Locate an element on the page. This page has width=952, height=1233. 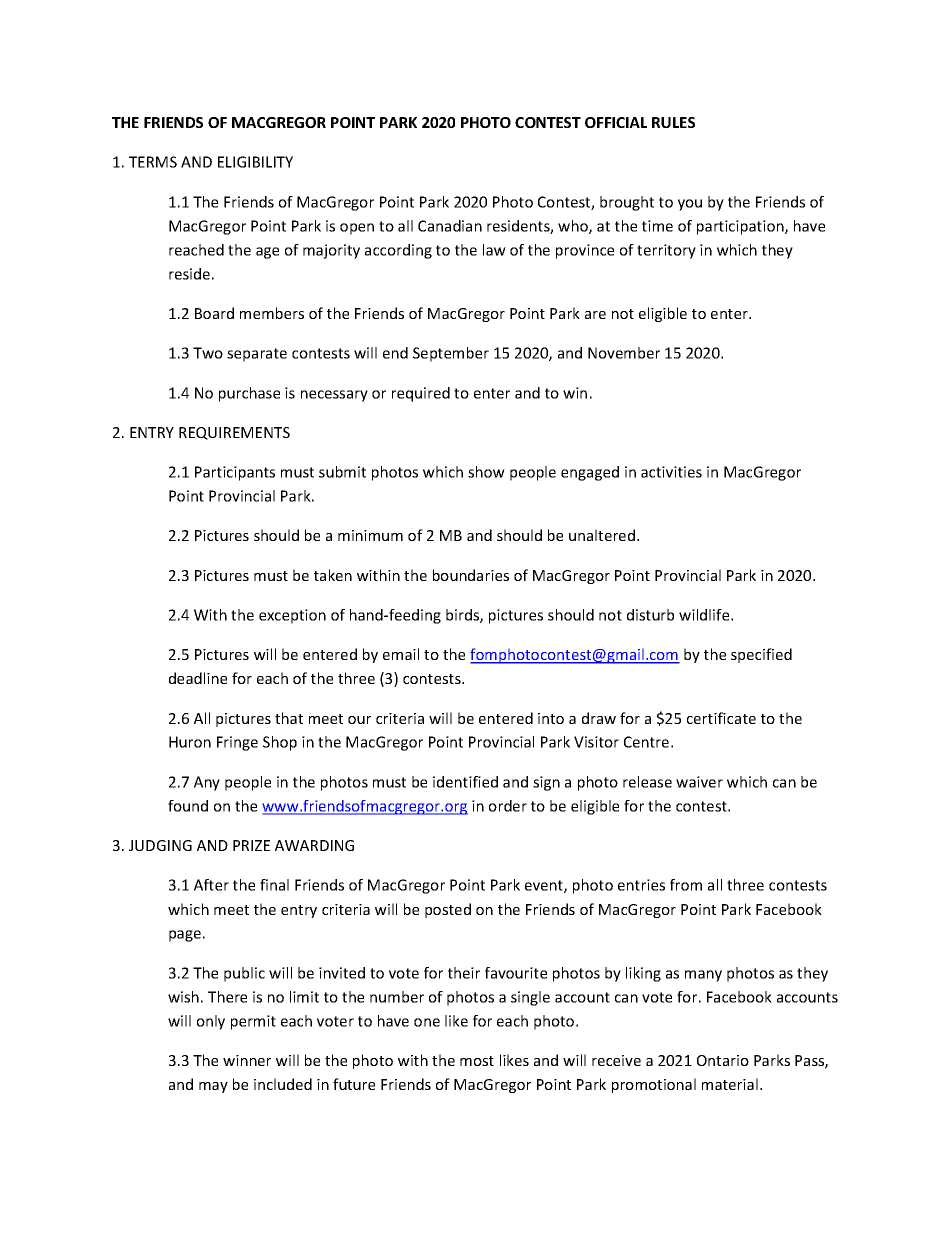
ELIGIBILITY is located at coordinates (255, 162).
